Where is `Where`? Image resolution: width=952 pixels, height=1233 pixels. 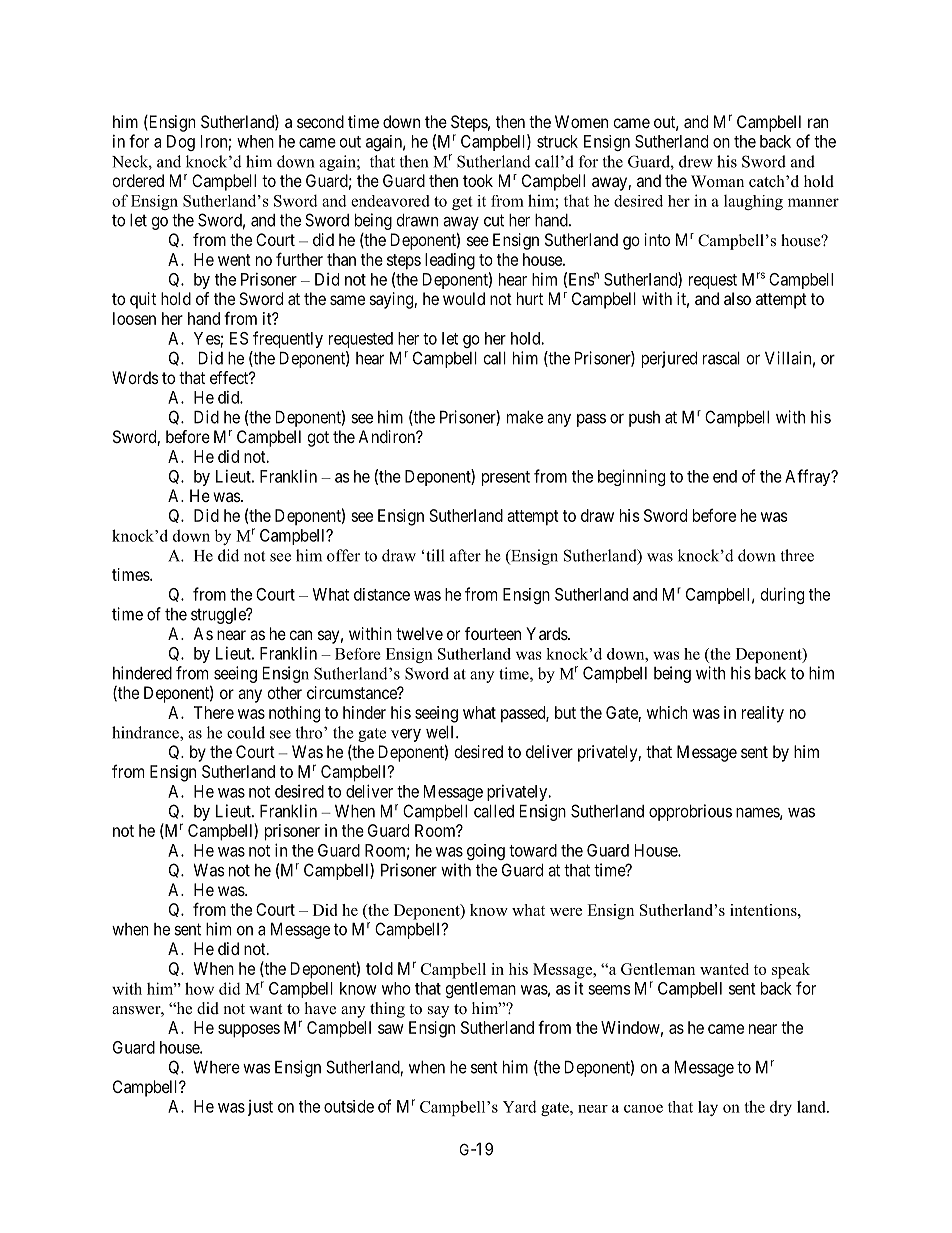 Where is located at coordinates (216, 1067).
